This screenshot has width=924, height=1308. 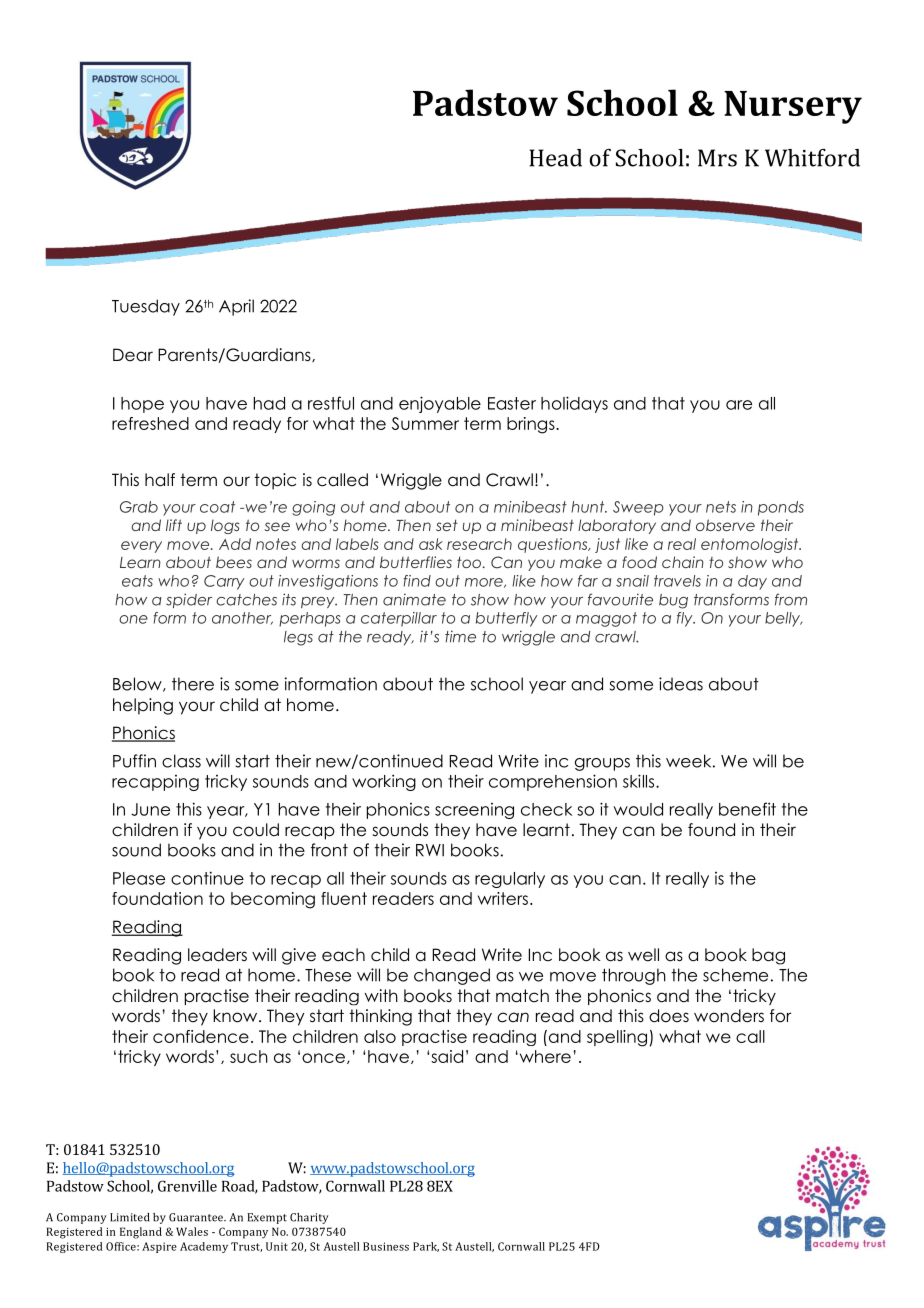 I want to click on changed, so click(x=452, y=976).
